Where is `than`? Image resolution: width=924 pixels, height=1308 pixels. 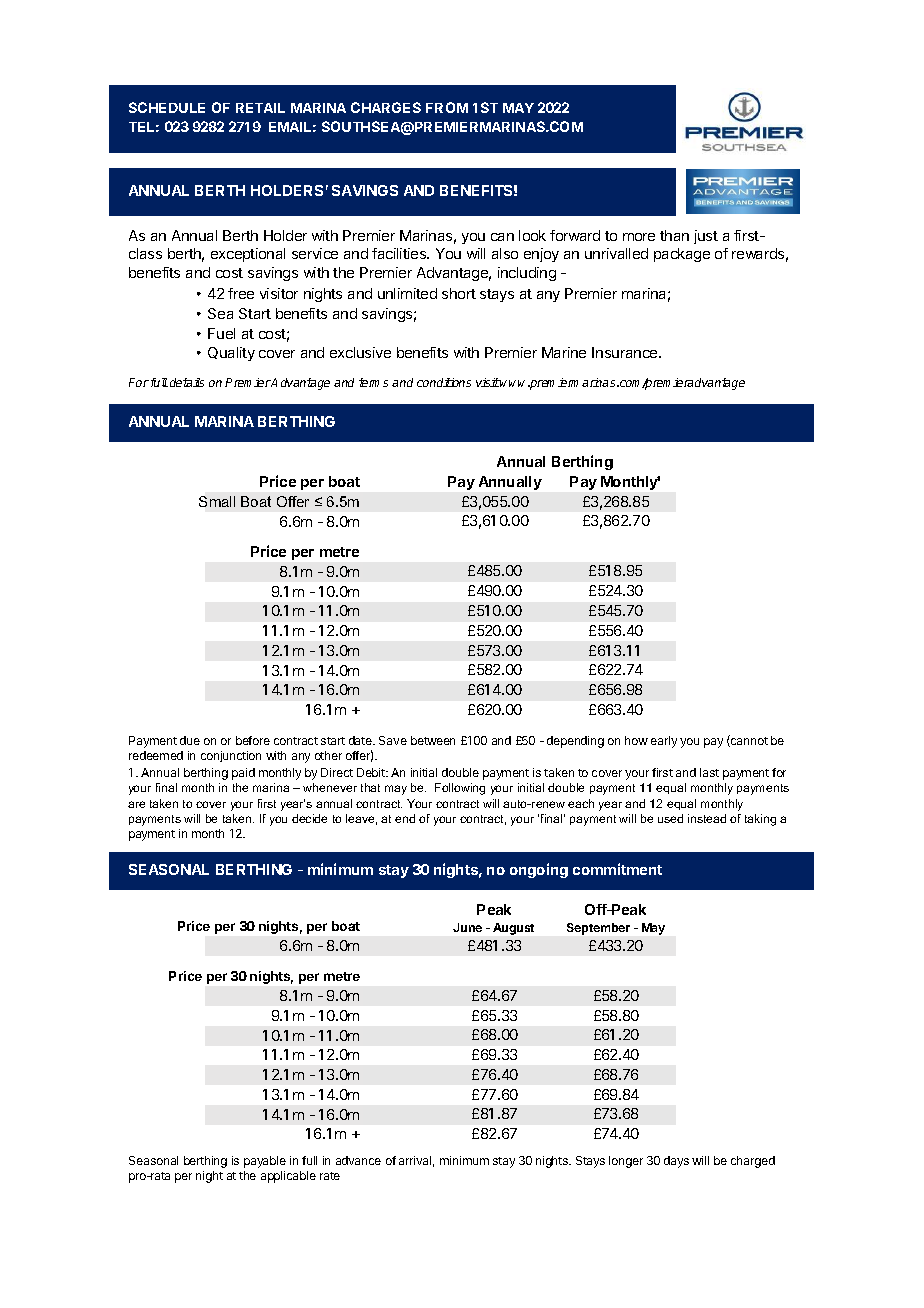 than is located at coordinates (674, 235).
